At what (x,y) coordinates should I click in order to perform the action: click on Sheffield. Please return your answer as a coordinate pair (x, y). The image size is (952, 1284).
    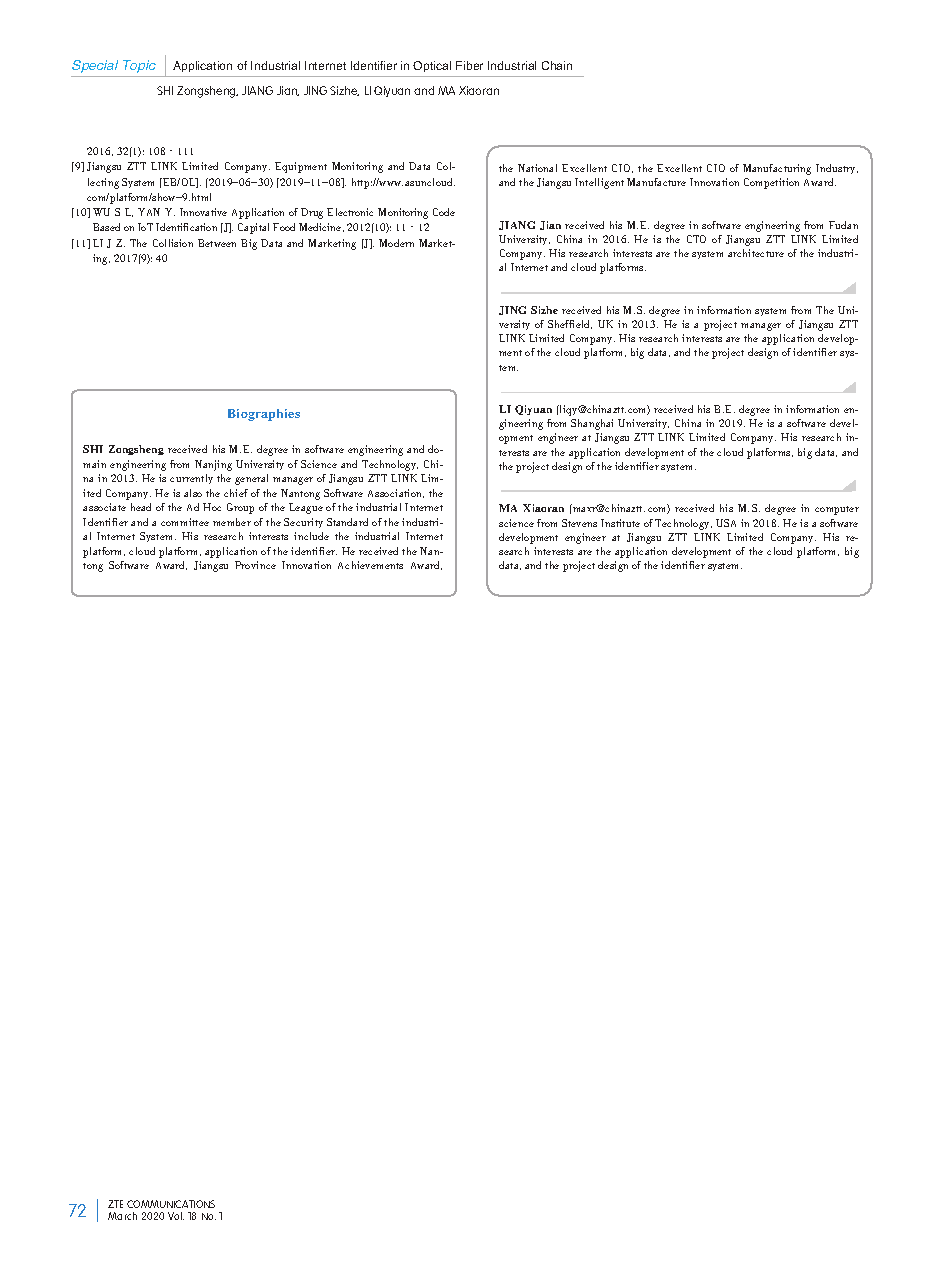
    Looking at the image, I should click on (570, 324).
